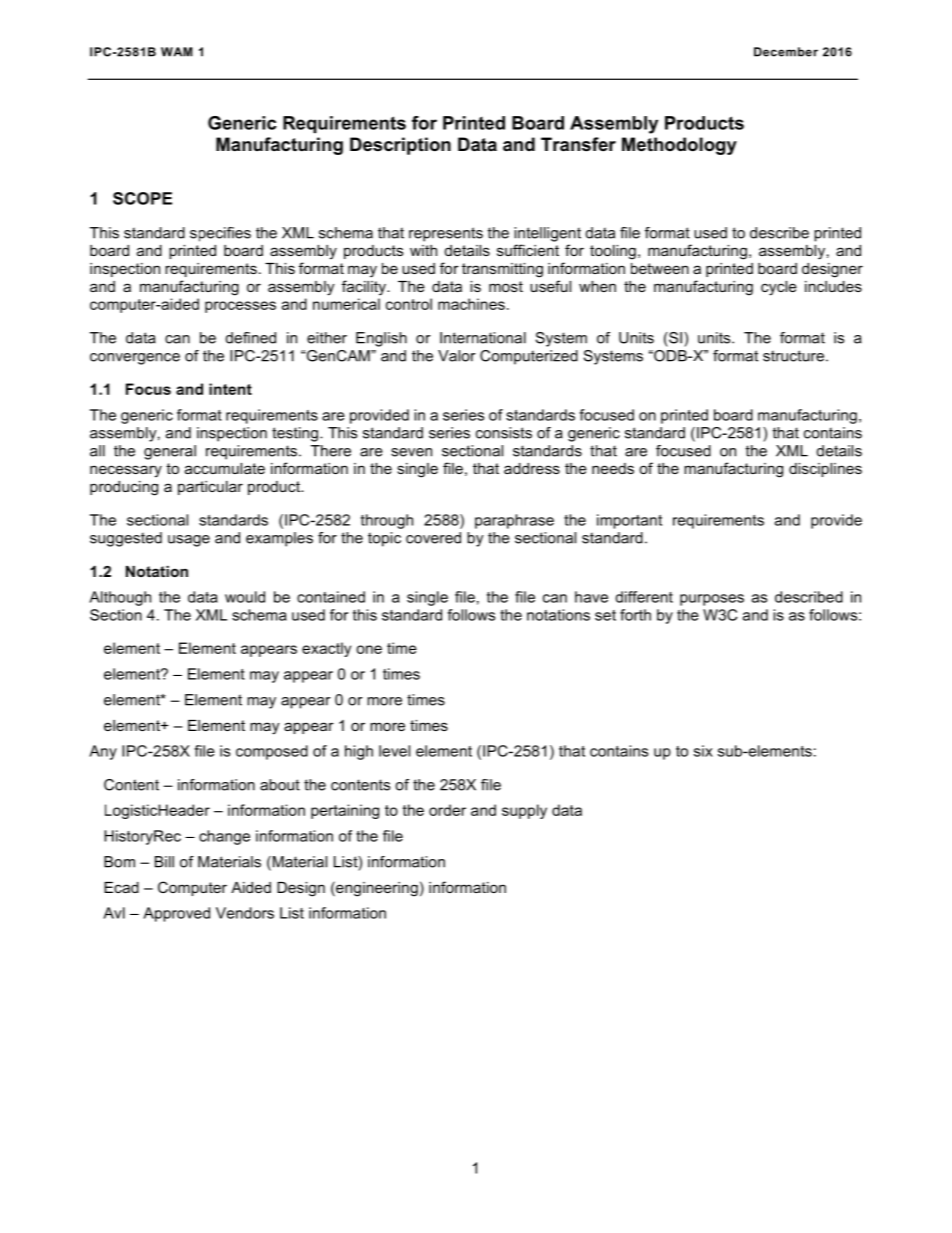 This screenshot has height=1233, width=952. Describe the element at coordinates (369, 649) in the screenshot. I see `one` at that location.
